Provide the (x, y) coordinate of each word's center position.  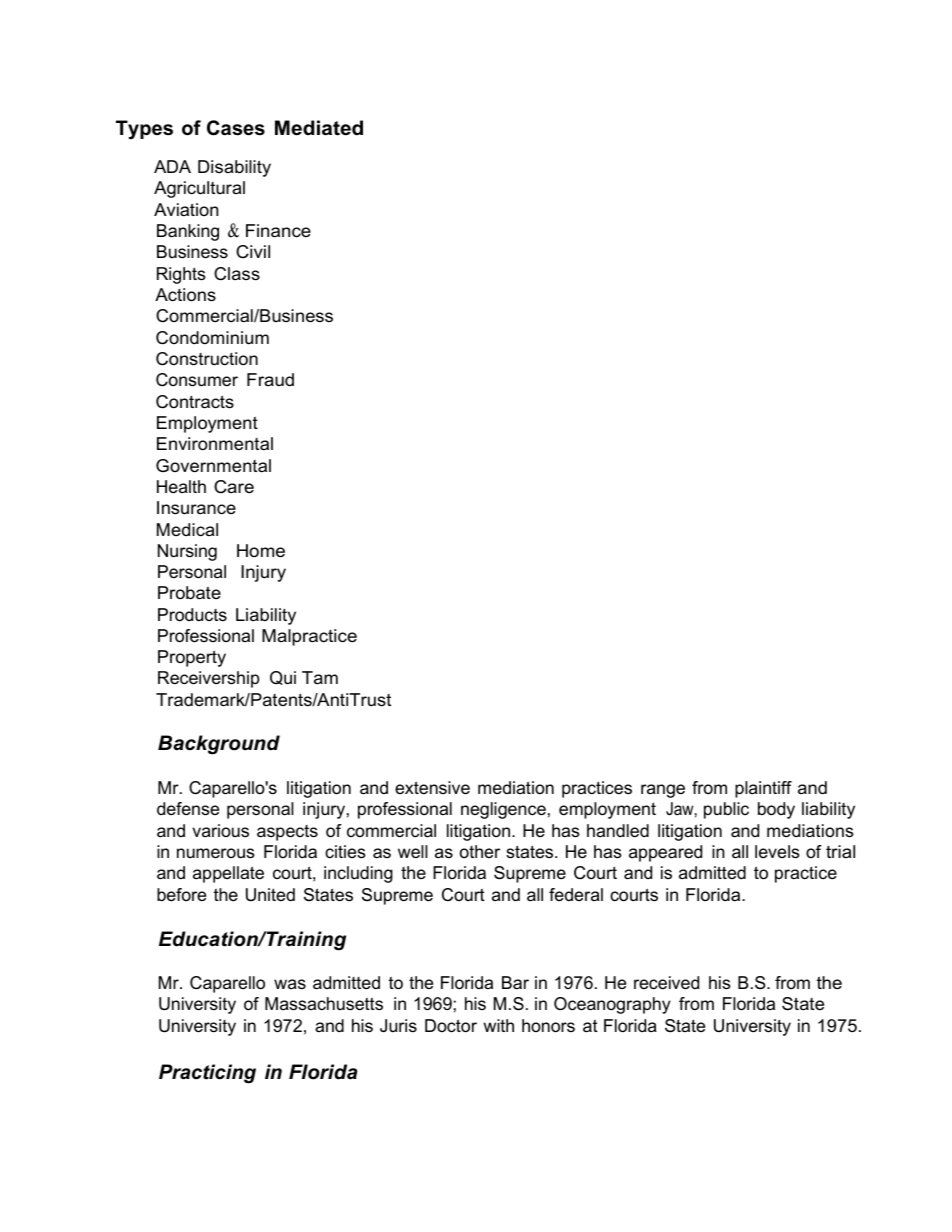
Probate (189, 593)
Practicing (207, 1074)
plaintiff (763, 789)
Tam (320, 677)
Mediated (319, 128)
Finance (278, 231)
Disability (234, 168)
